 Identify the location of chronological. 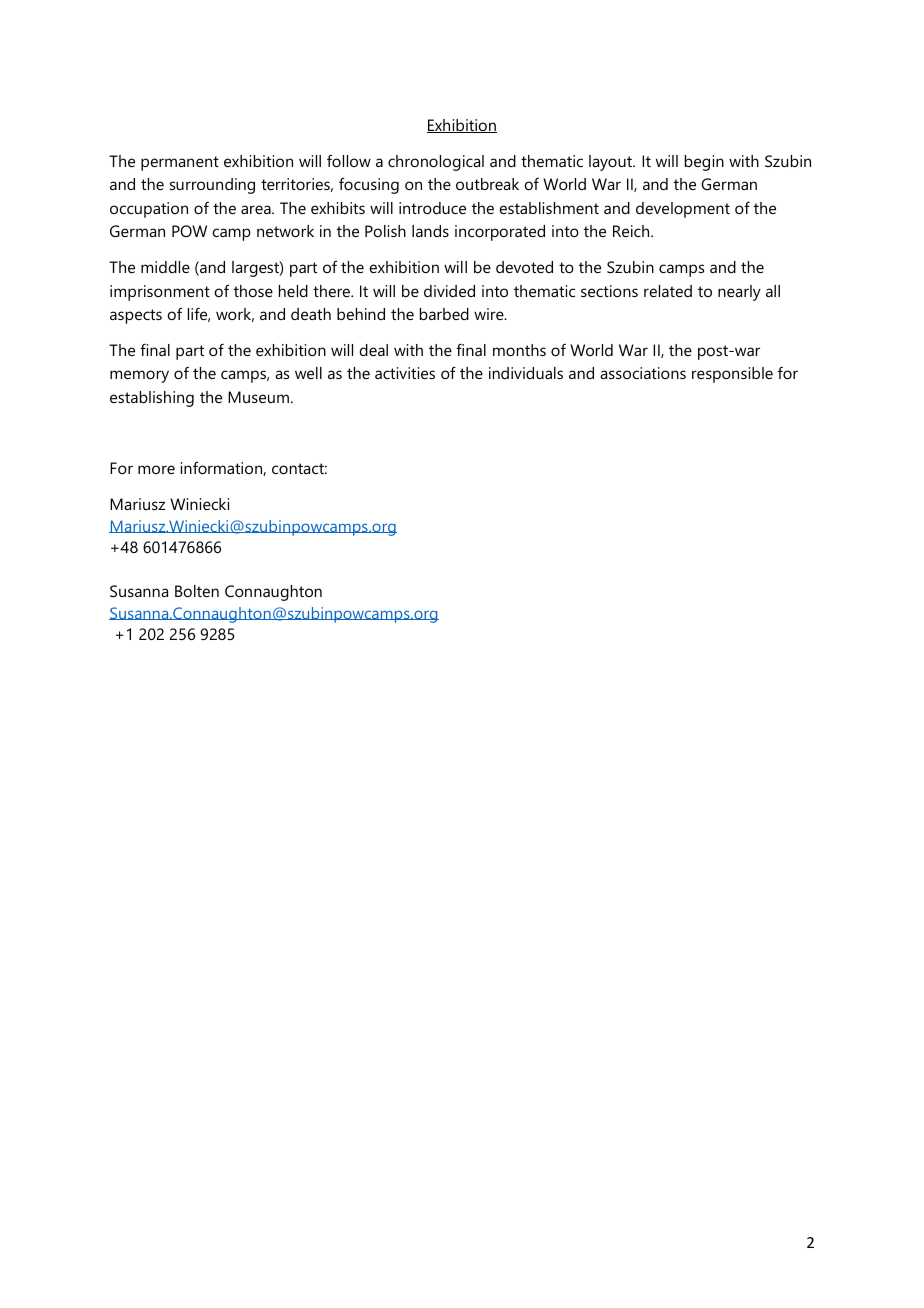
(436, 163).
